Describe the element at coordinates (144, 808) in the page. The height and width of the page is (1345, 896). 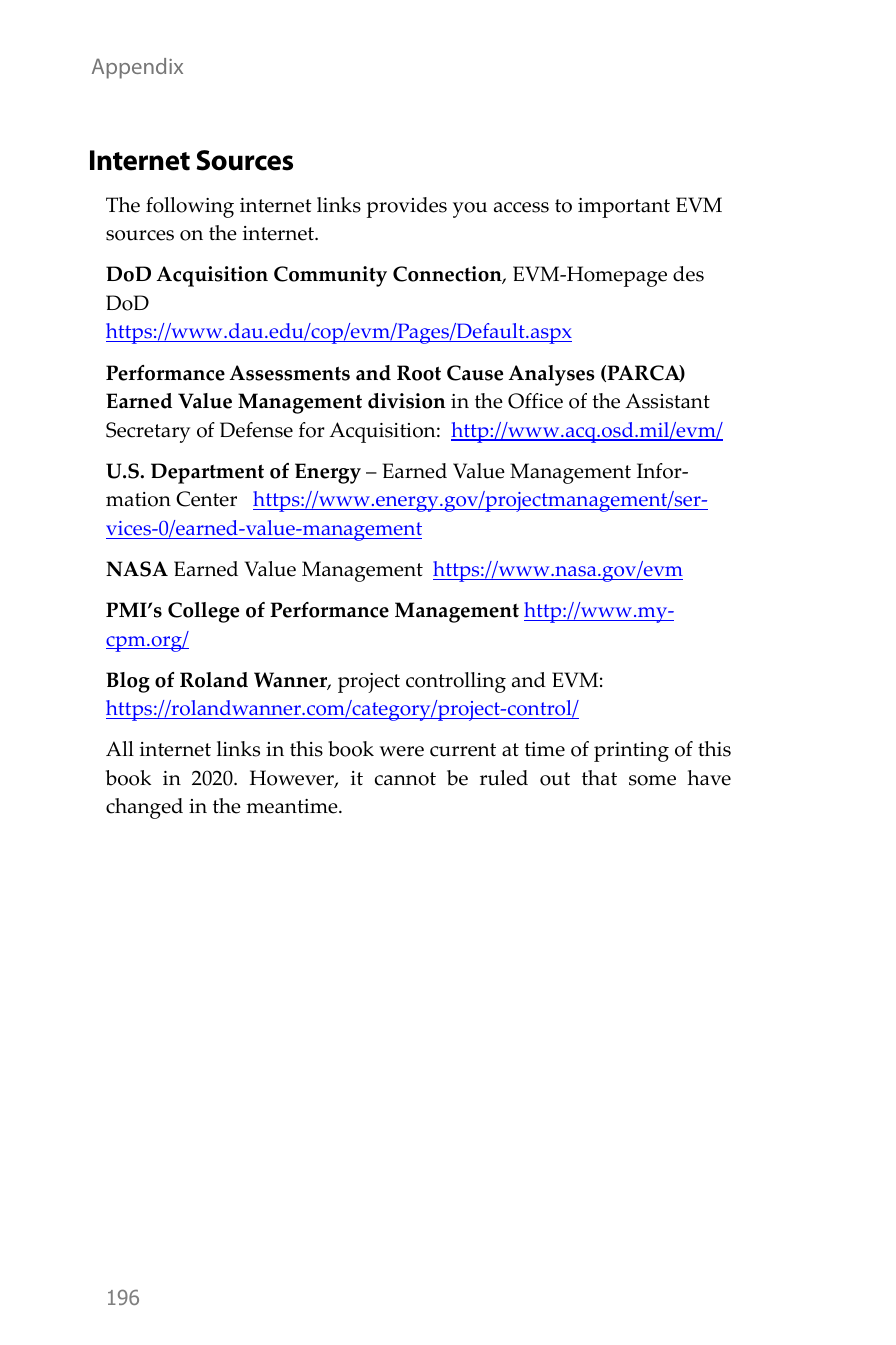
I see `changed` at that location.
